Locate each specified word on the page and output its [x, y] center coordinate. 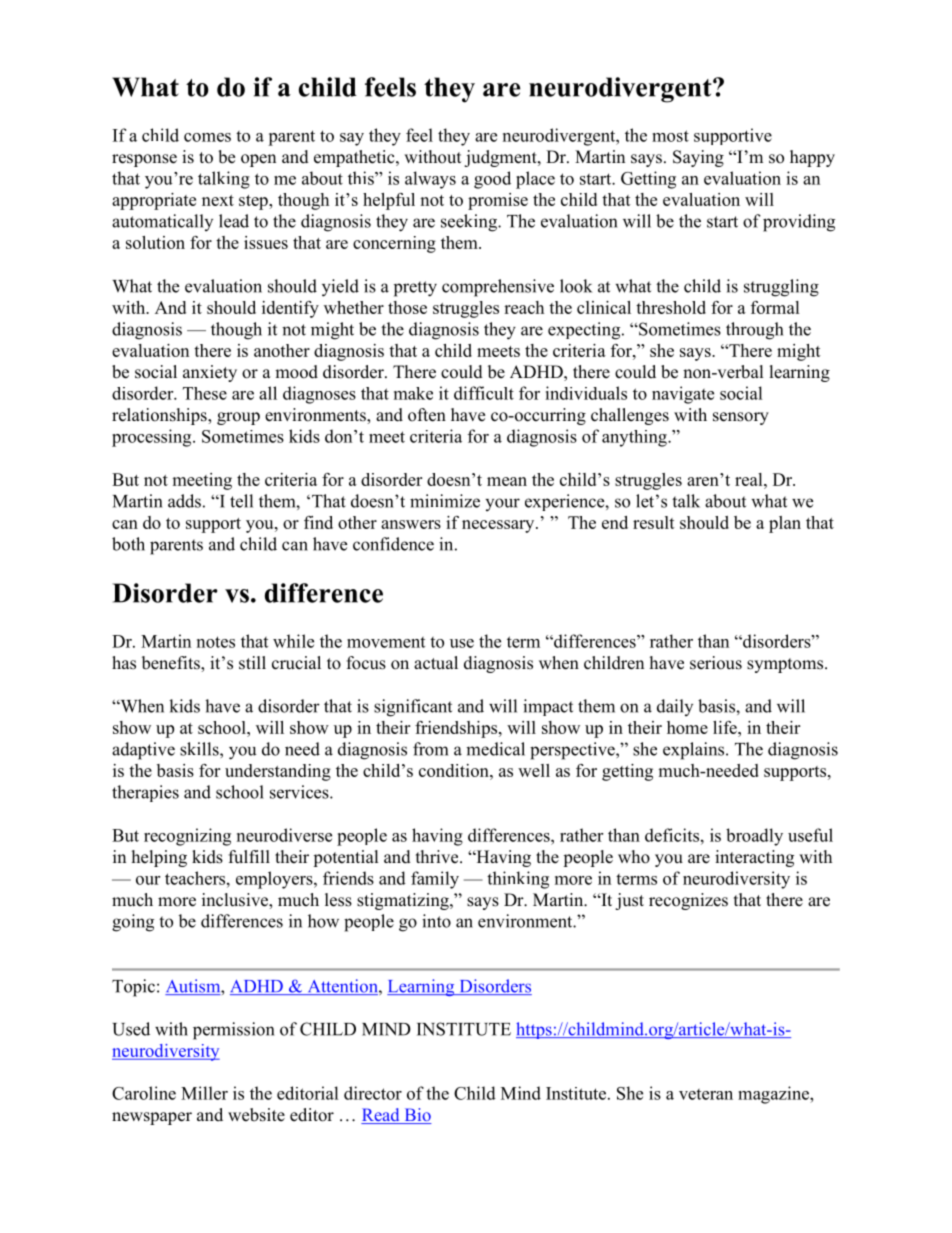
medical [495, 749]
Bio [417, 1116]
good [492, 180]
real [750, 479]
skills [200, 749]
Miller [204, 1093]
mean [507, 481]
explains [695, 751]
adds [184, 501]
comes [207, 137]
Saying [698, 158]
